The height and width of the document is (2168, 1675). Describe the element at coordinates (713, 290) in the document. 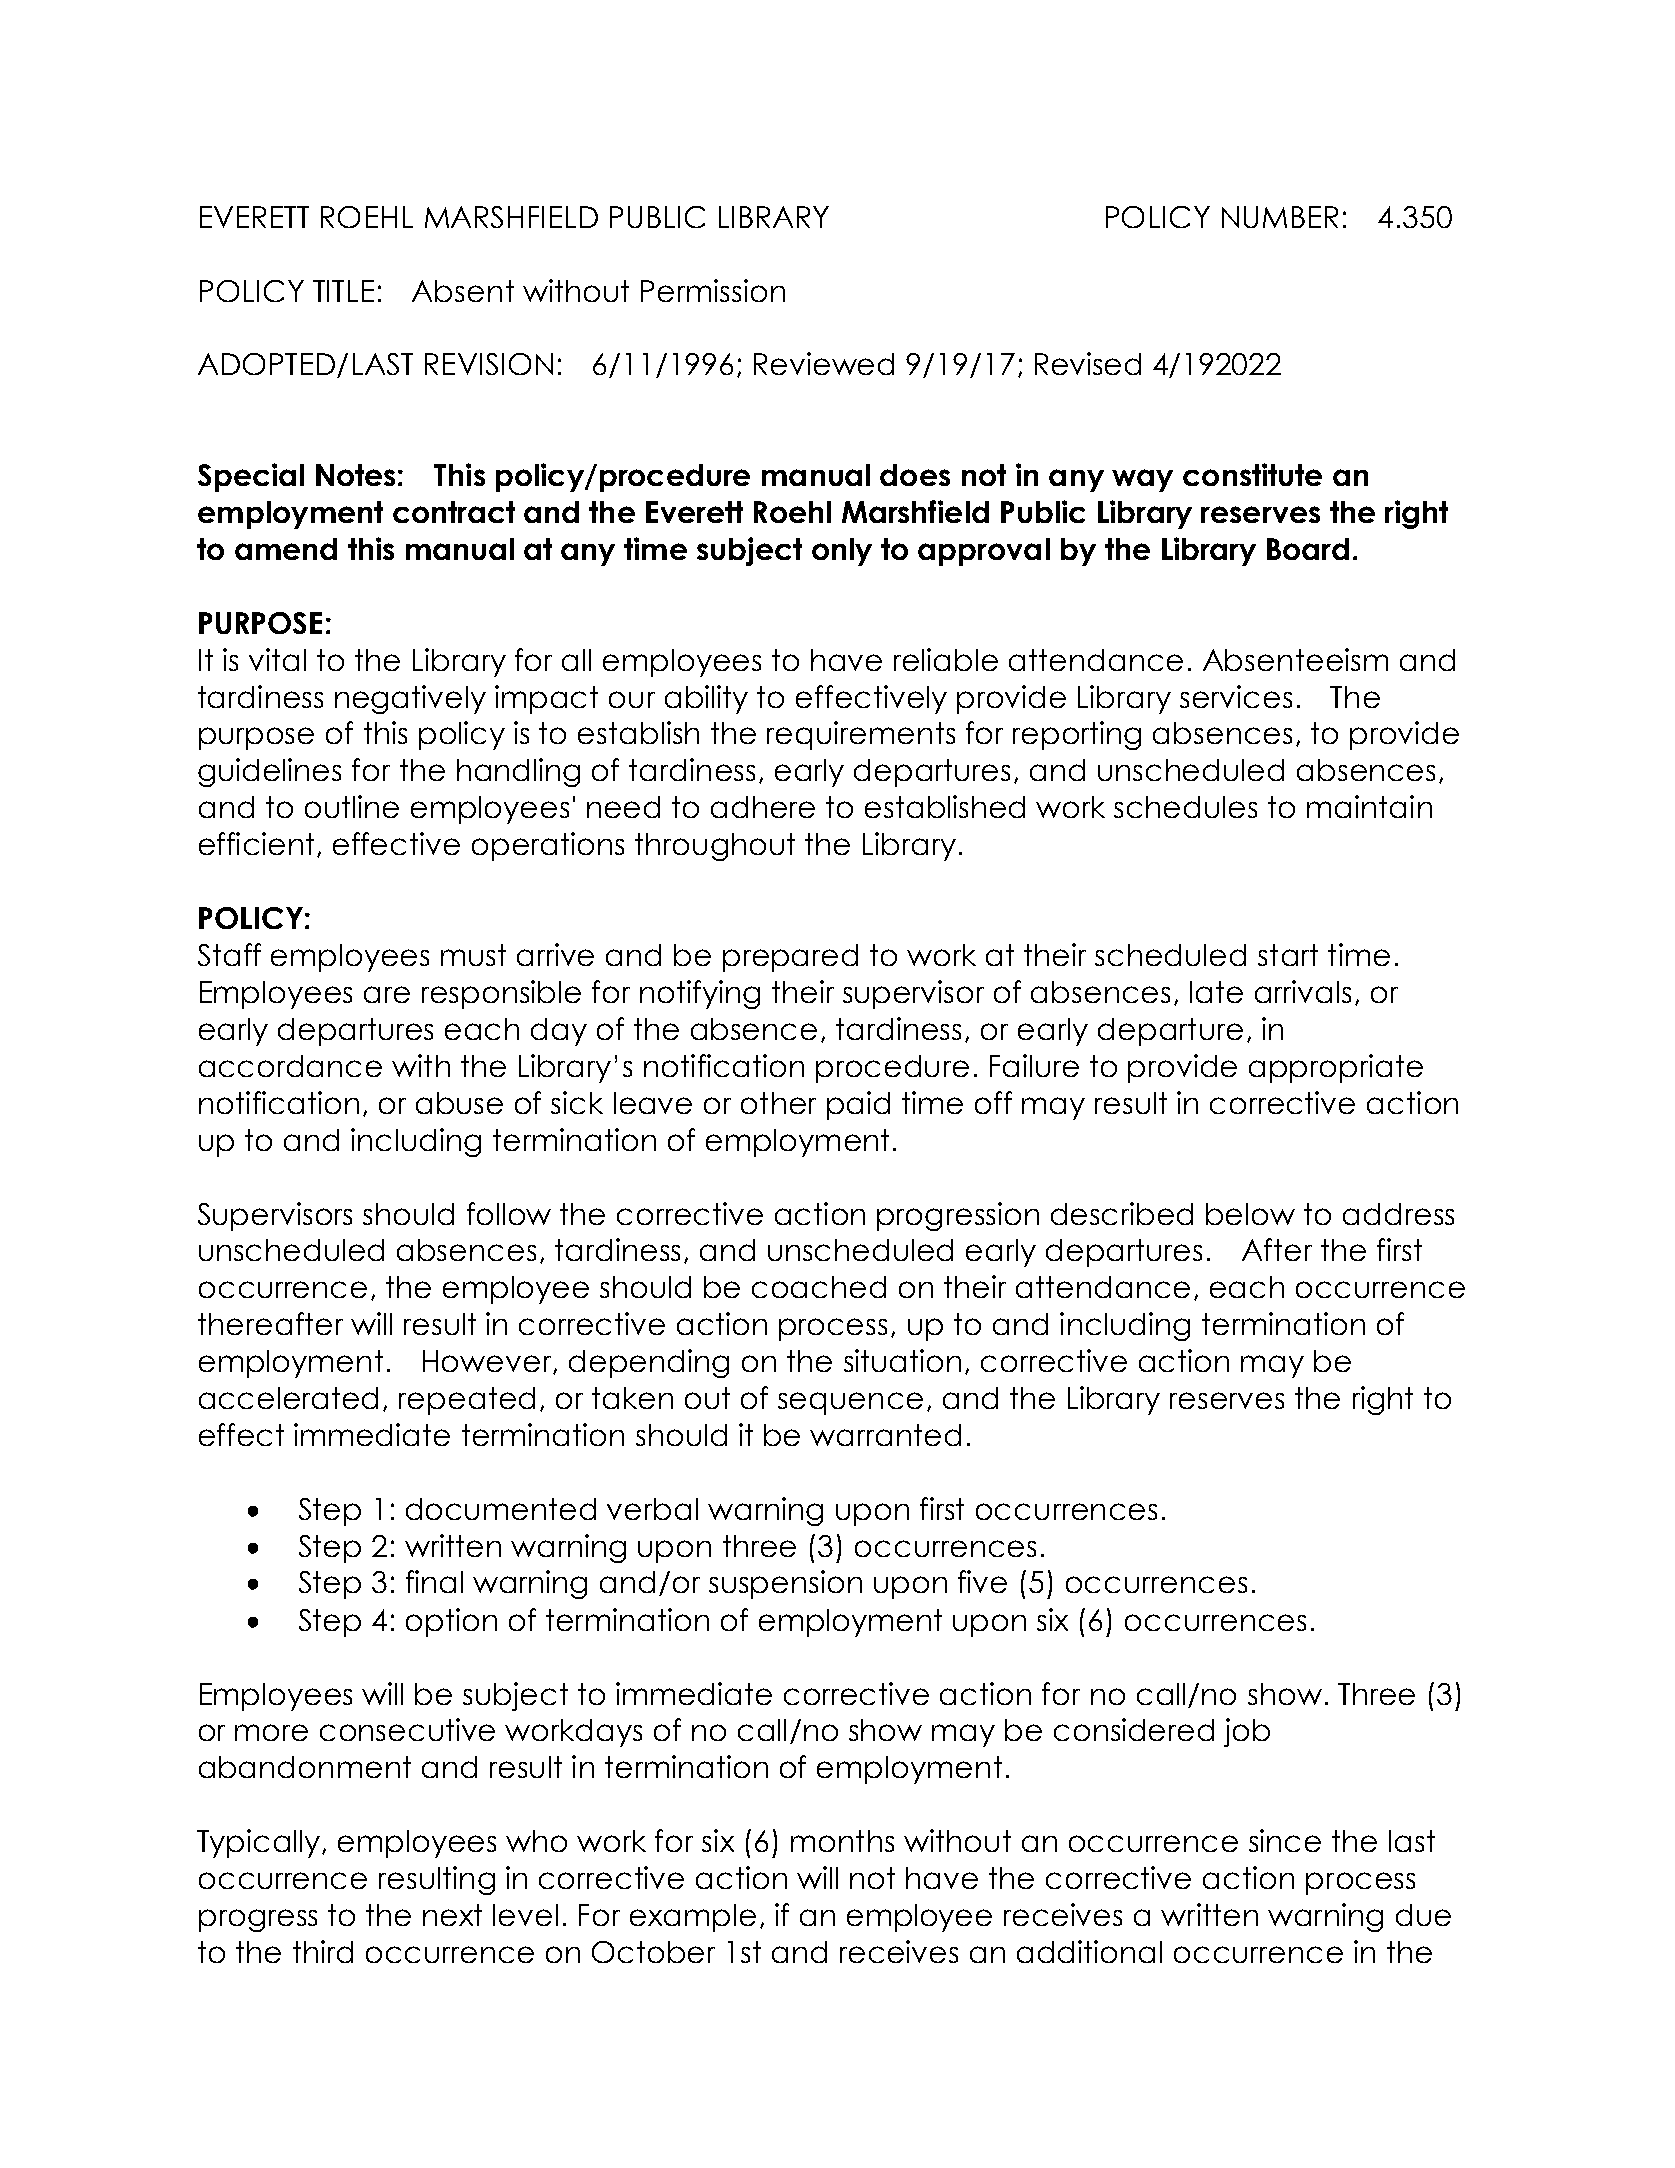

I see `Permission` at that location.
